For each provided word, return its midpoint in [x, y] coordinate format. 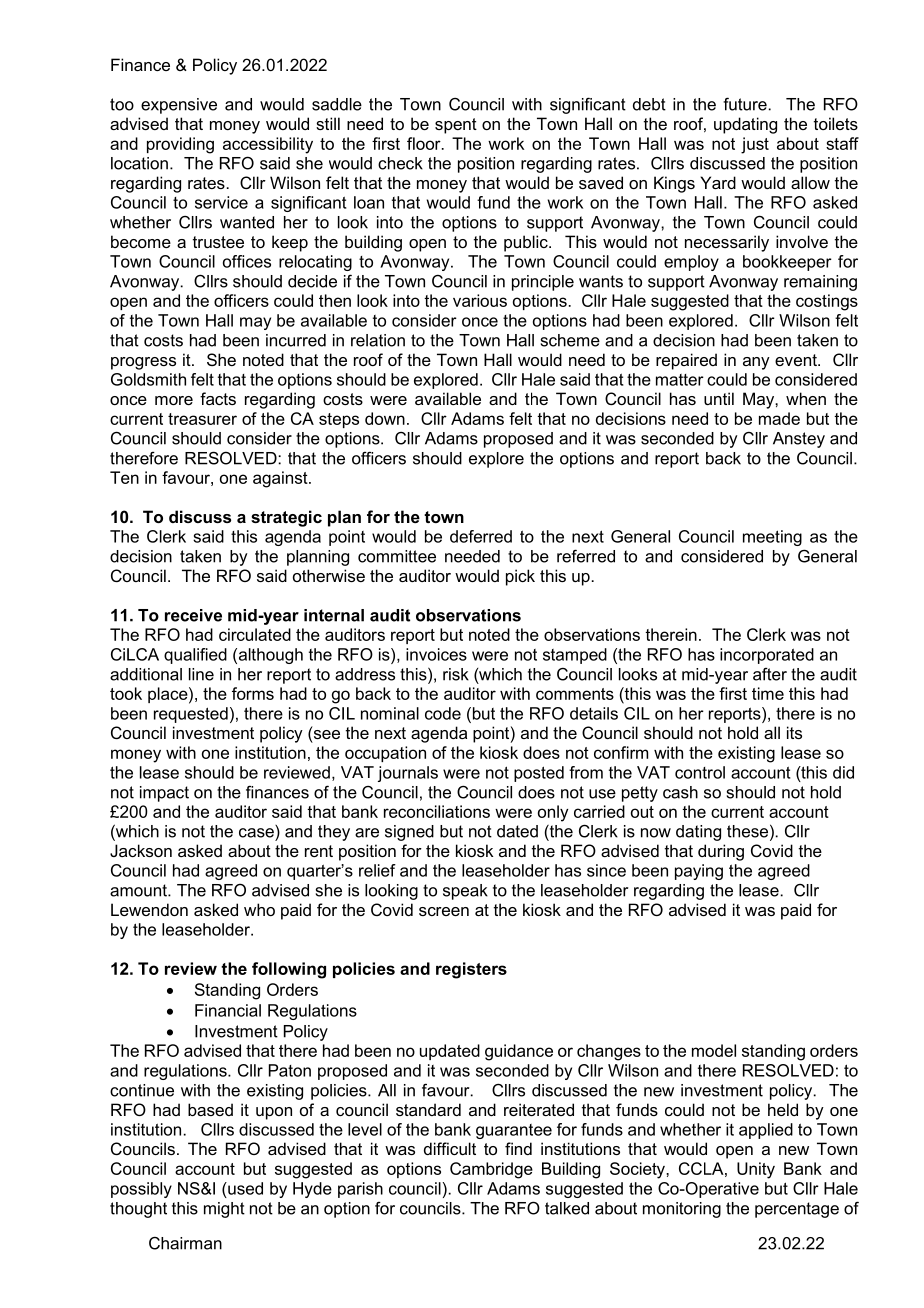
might [224, 1210]
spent [456, 126]
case [256, 833]
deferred [481, 536]
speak [465, 892]
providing [180, 145]
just [755, 145]
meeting [772, 538]
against [281, 479]
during [721, 852]
